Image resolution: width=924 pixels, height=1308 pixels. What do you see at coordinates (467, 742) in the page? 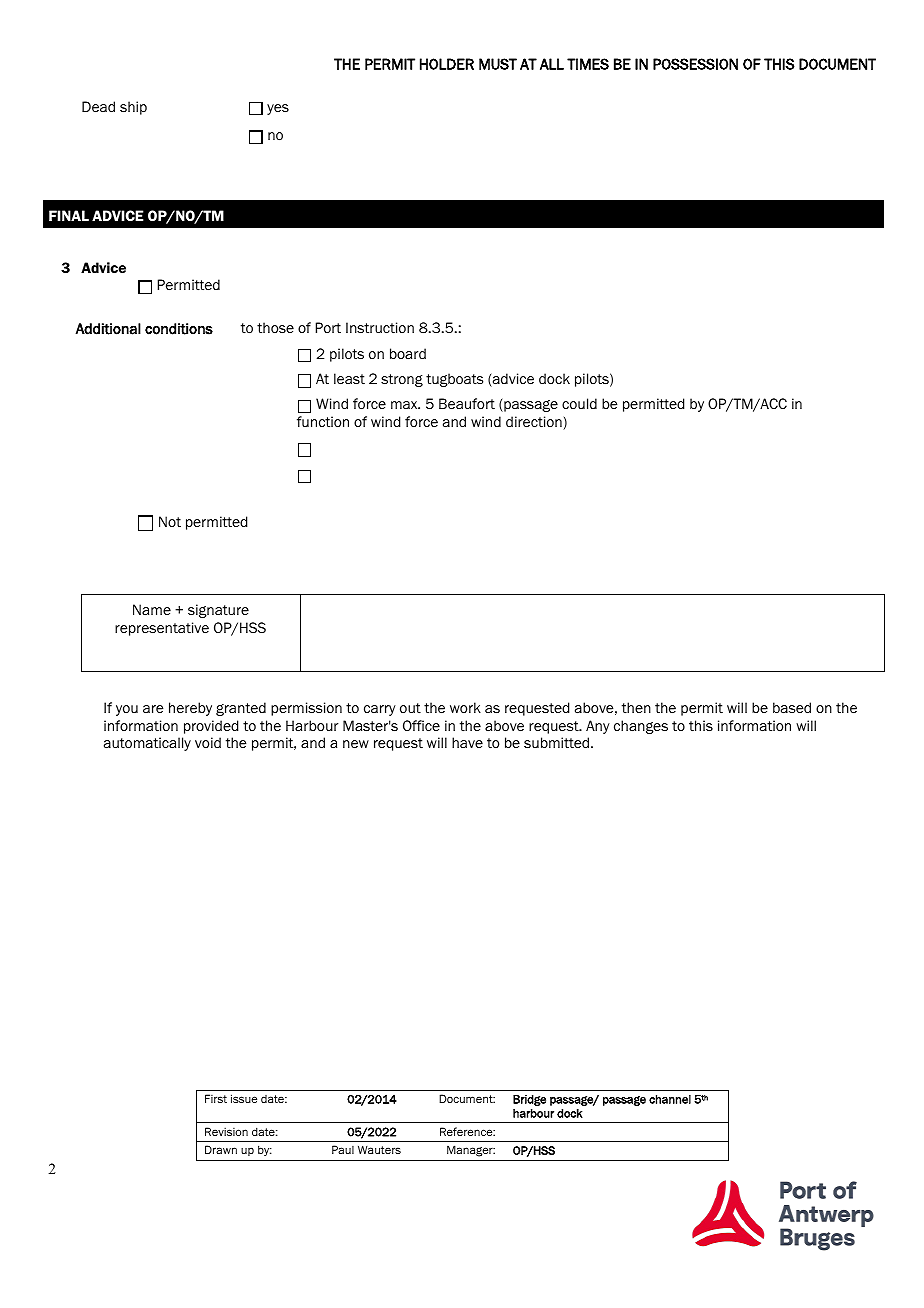
I see `have` at bounding box center [467, 742].
